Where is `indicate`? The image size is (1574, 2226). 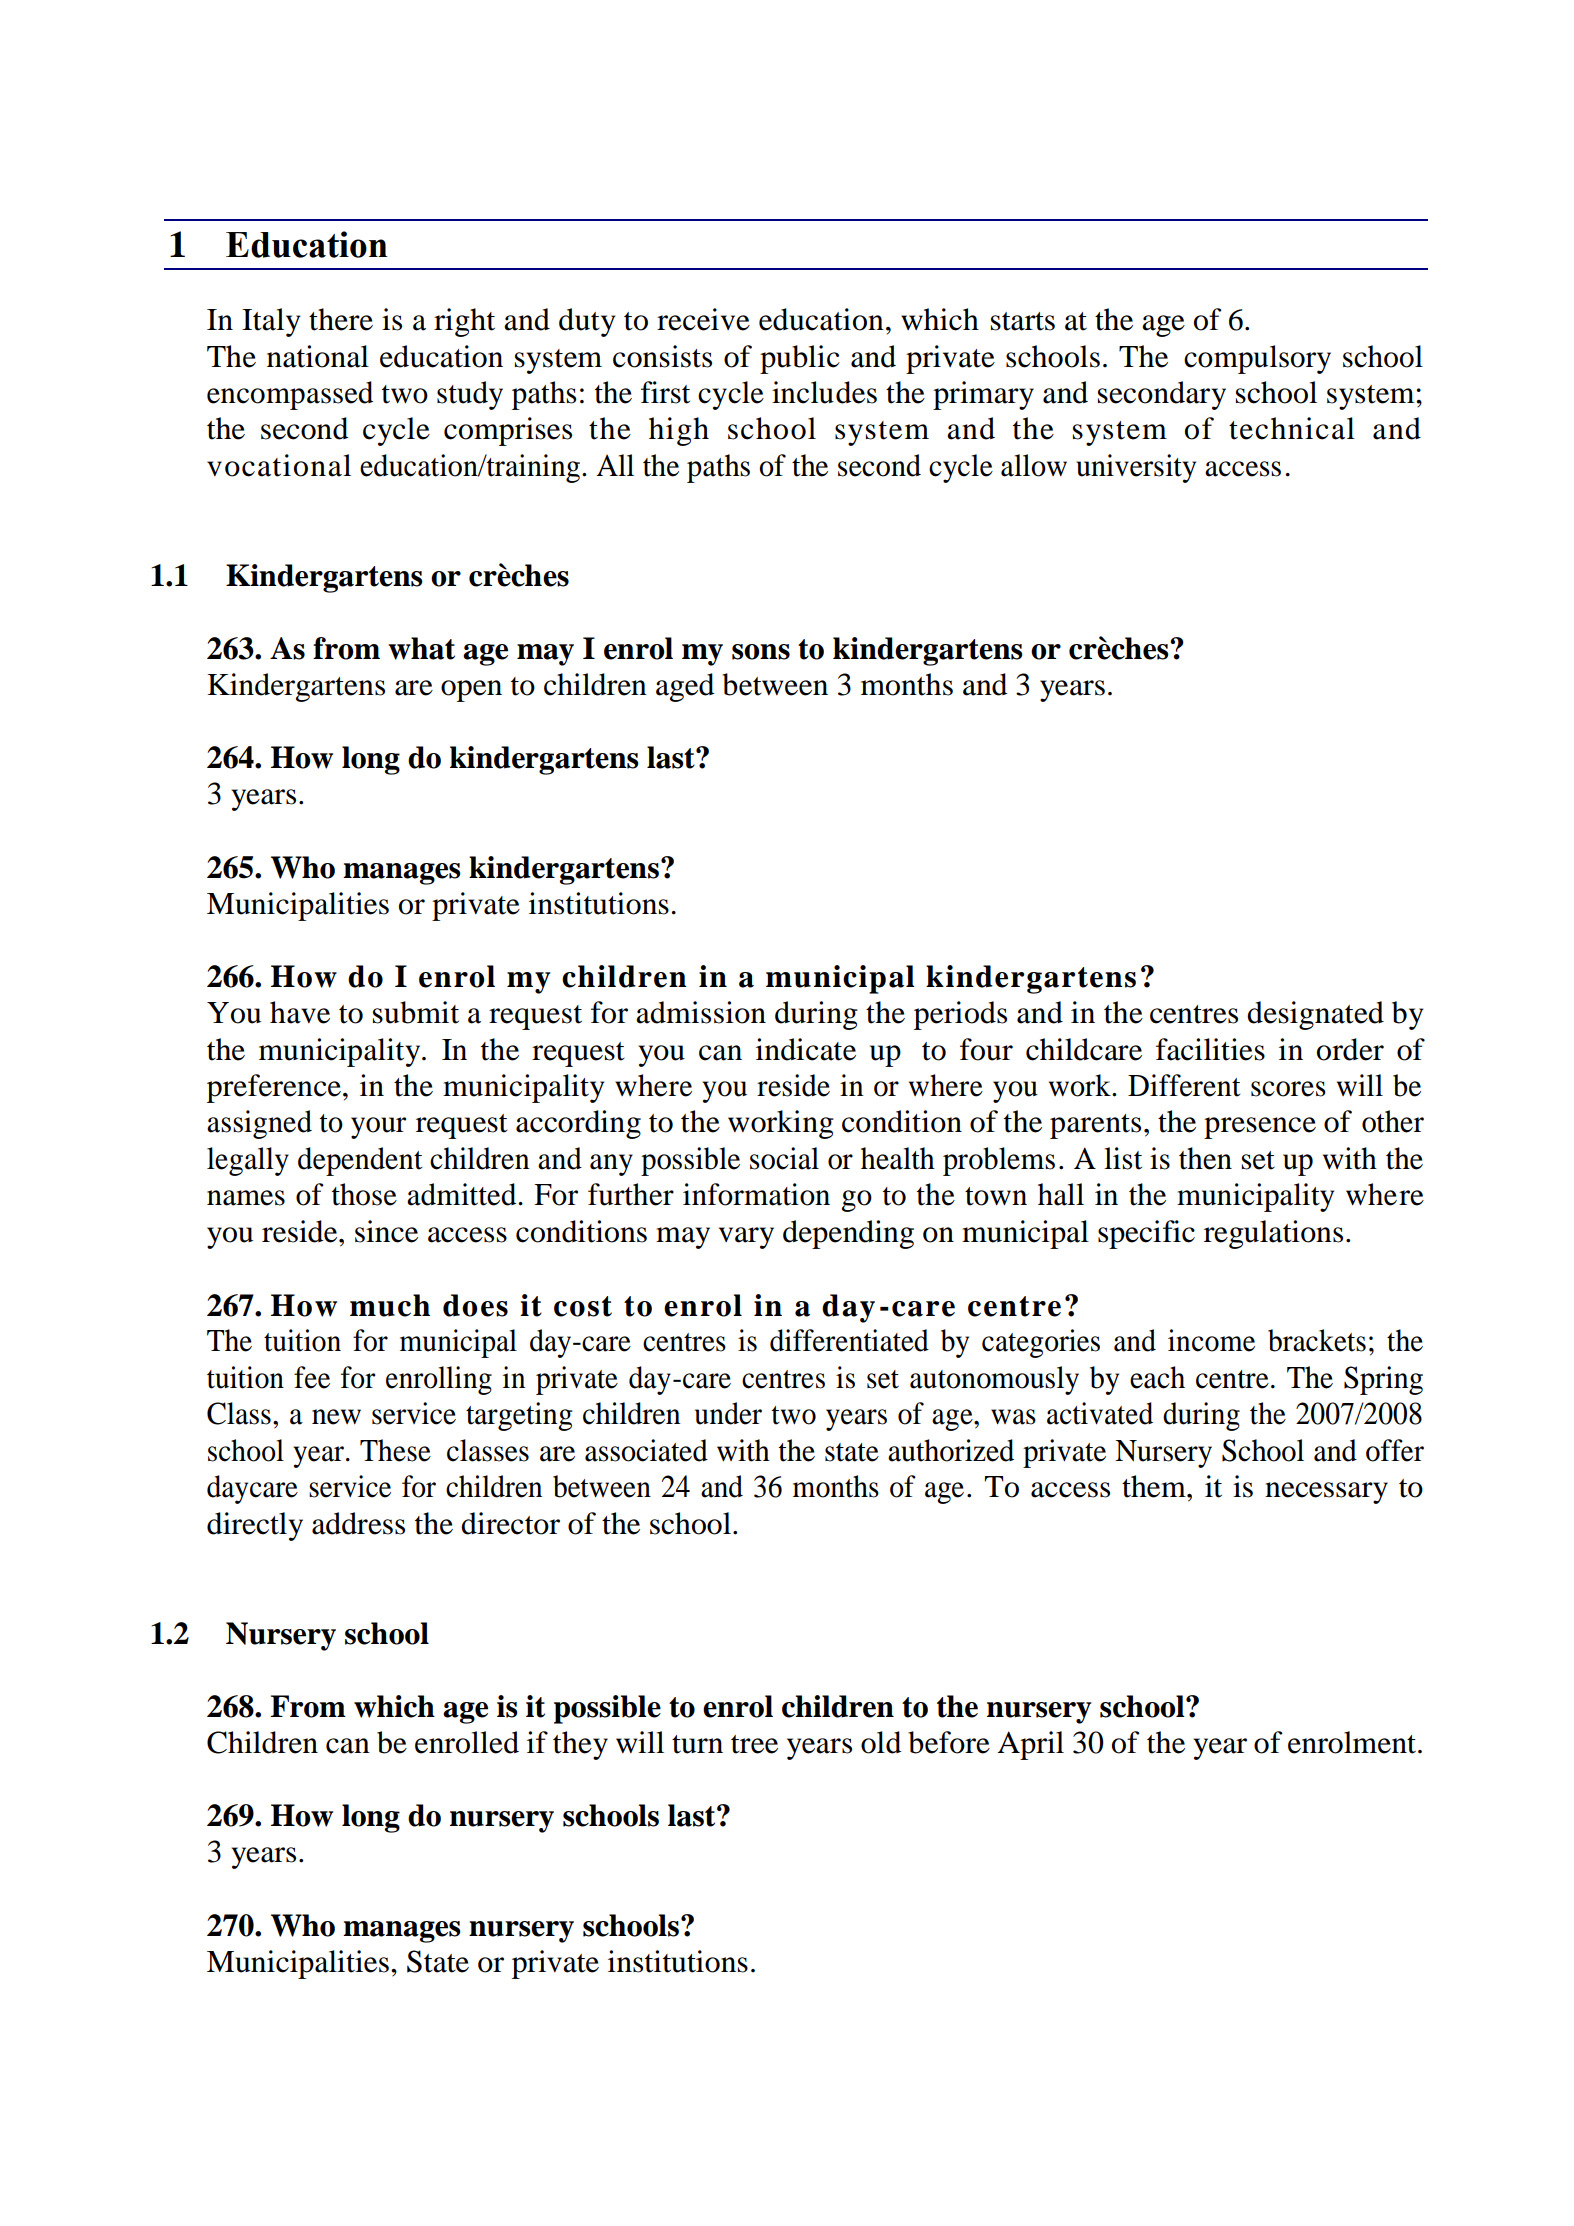
indicate is located at coordinates (806, 1049).
